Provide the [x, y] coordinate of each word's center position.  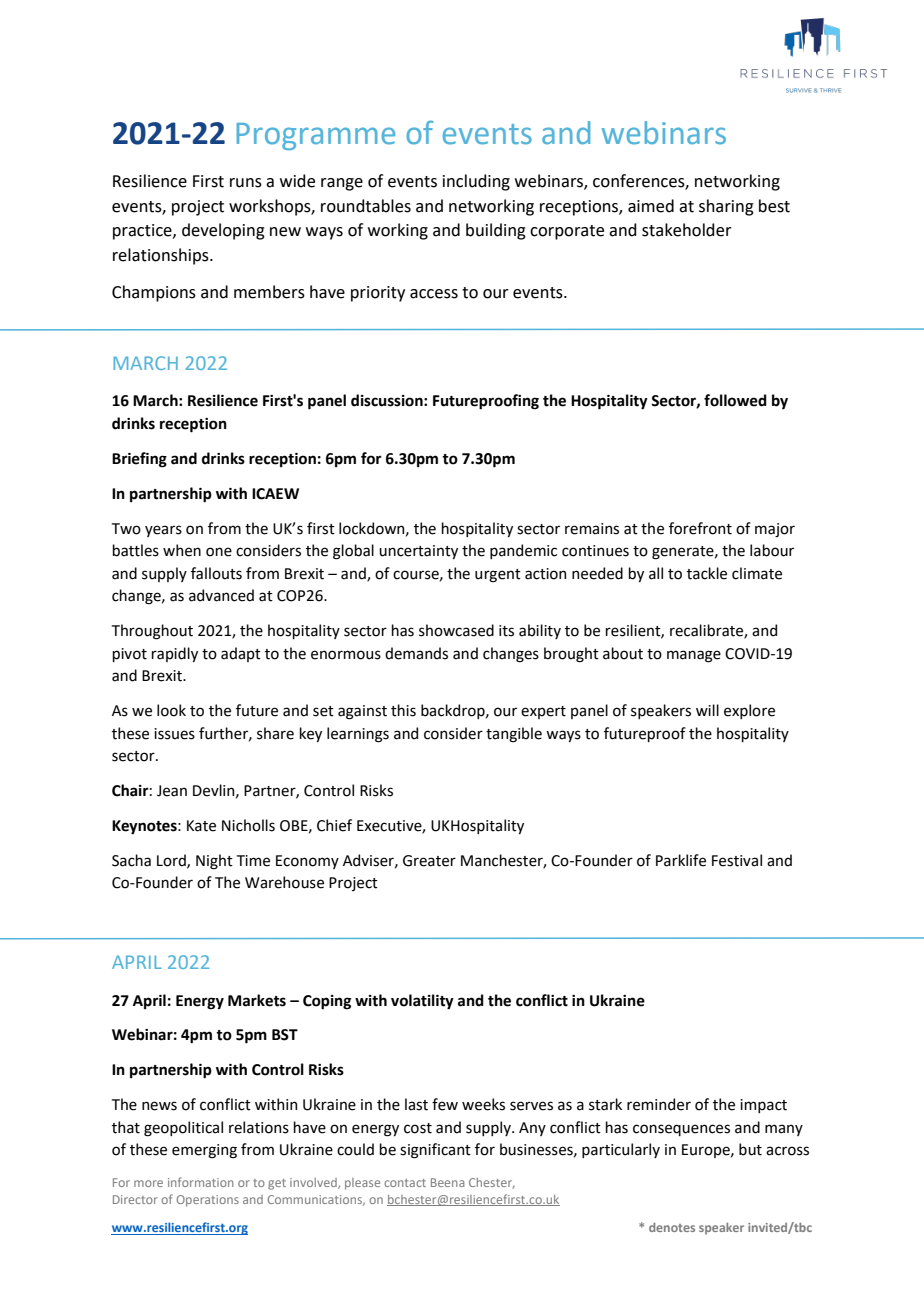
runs [246, 183]
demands [416, 653]
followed [735, 400]
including [476, 182]
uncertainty [418, 552]
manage [694, 656]
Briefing [139, 460]
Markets [257, 1000]
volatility [422, 1002]
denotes [672, 1227]
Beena [448, 1182]
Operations [208, 1201]
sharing [726, 207]
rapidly [174, 654]
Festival [737, 860]
